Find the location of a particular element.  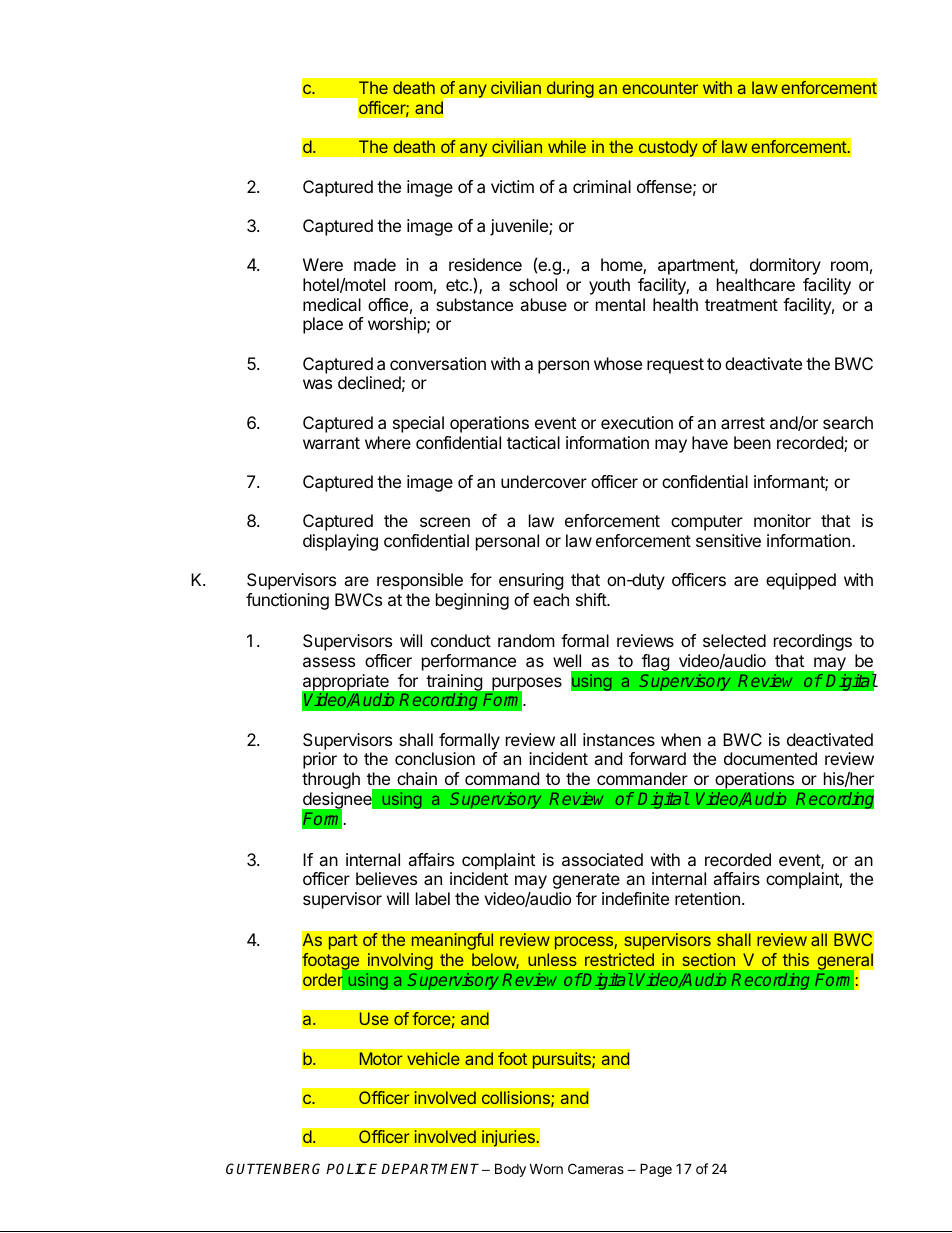

generate is located at coordinates (586, 881).
